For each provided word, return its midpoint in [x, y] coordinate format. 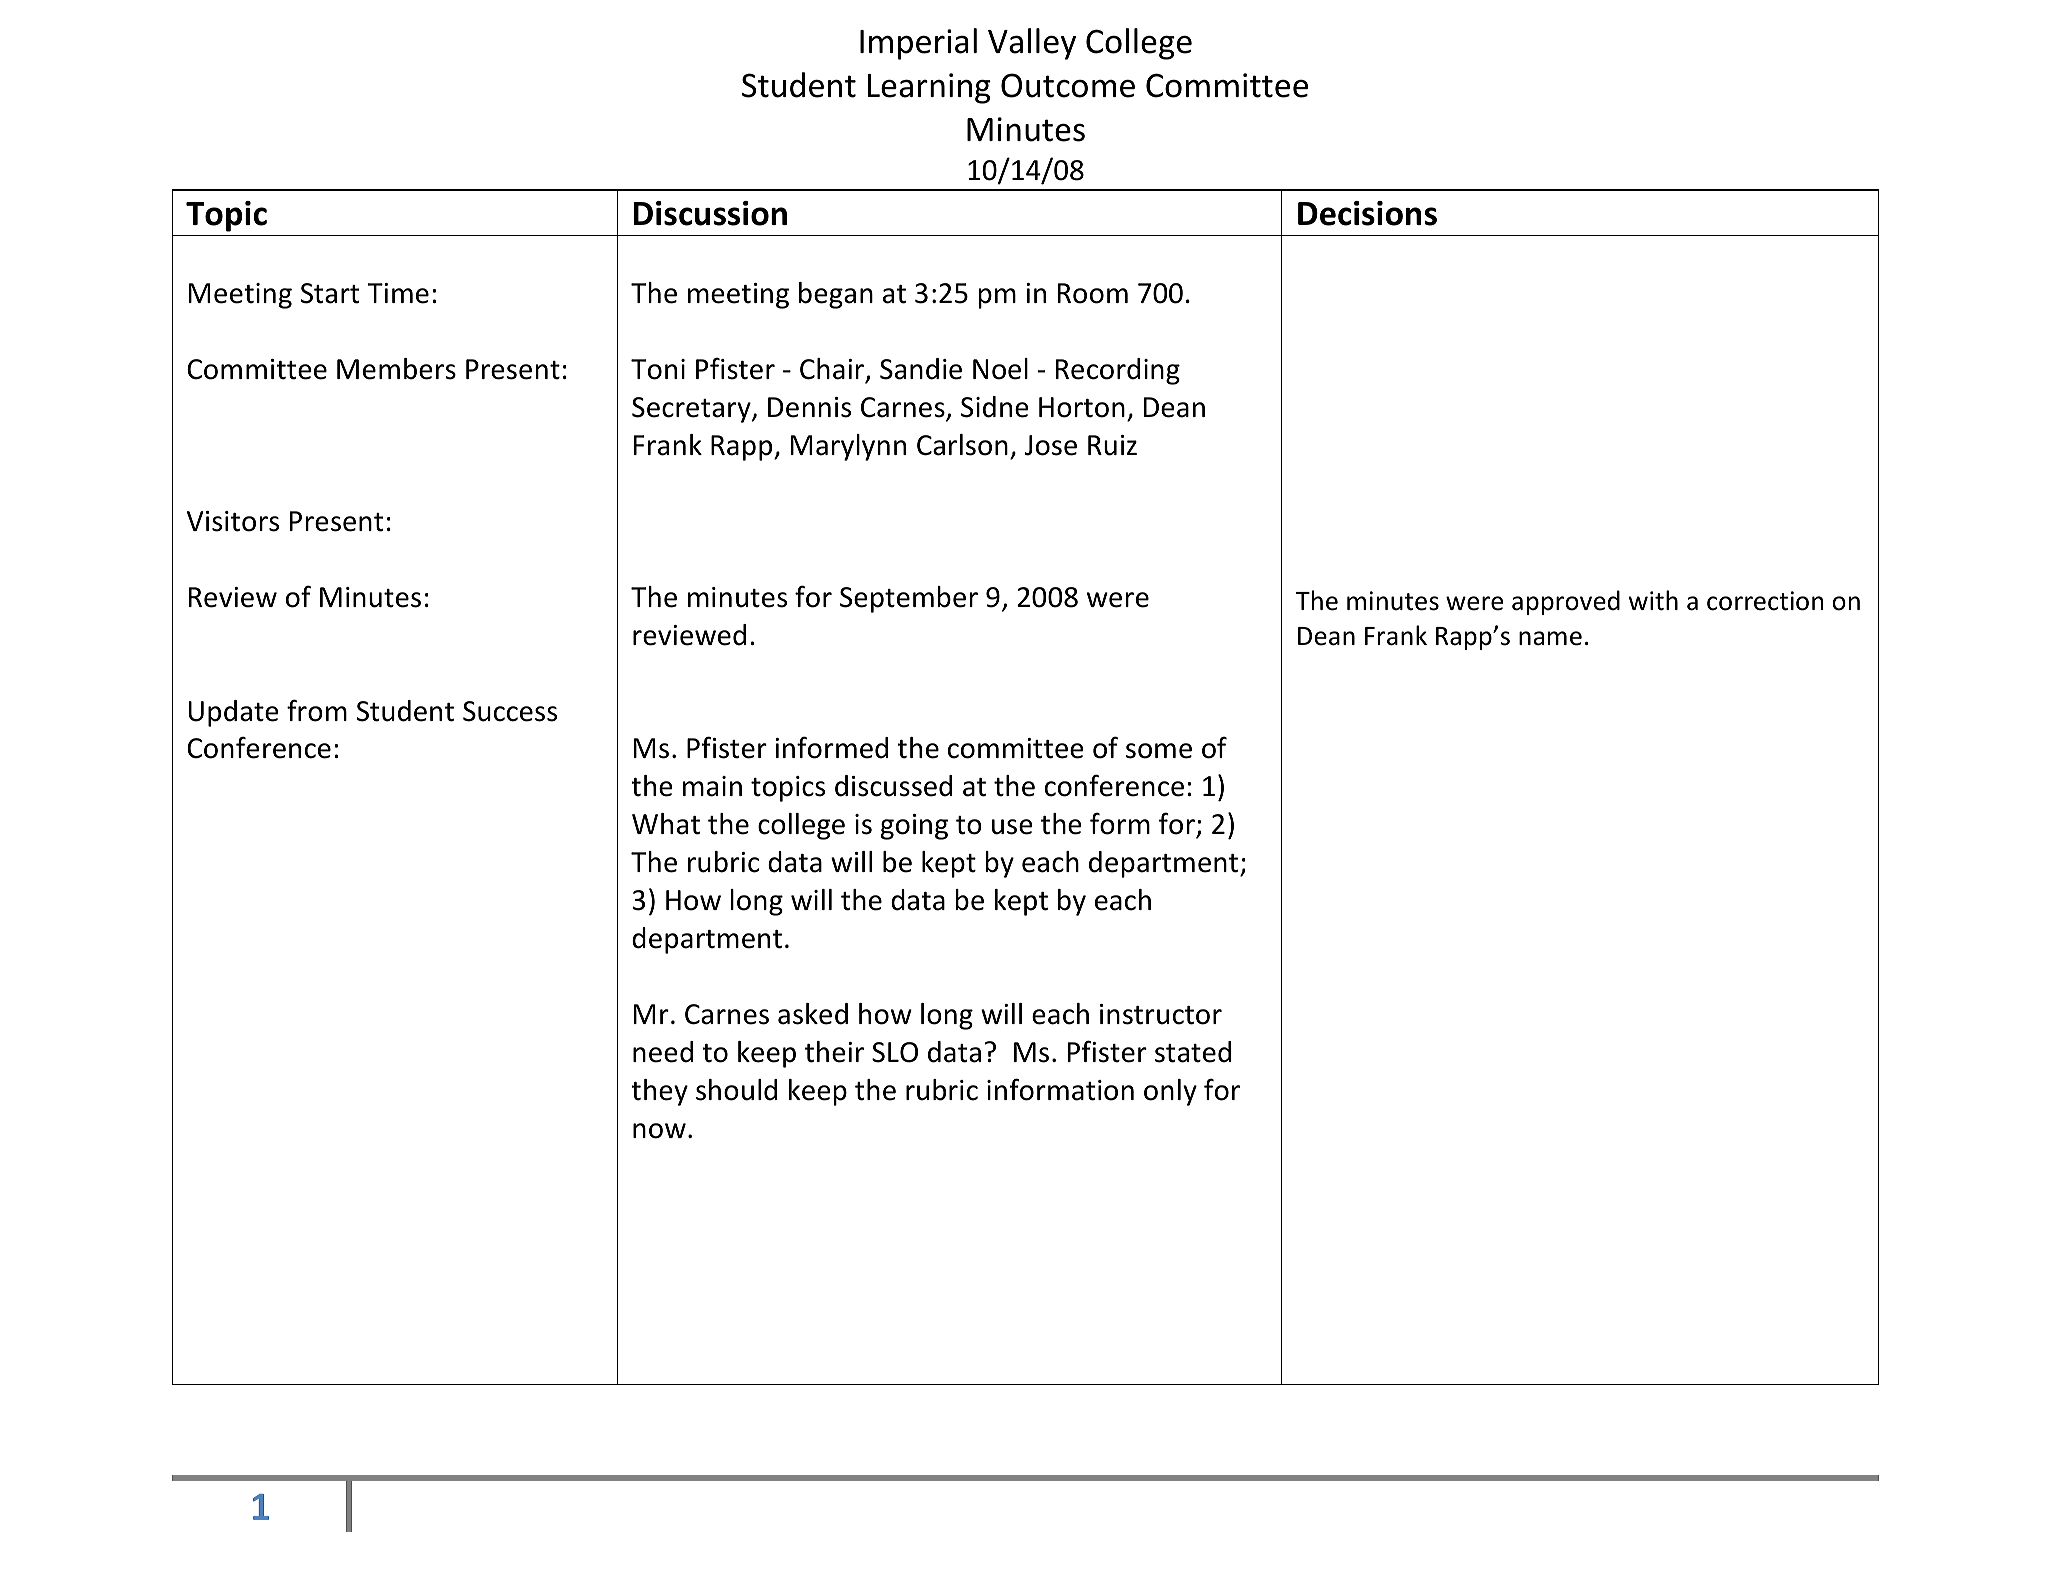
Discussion [710, 213]
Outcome [1068, 85]
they [659, 1092]
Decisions [1367, 213]
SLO [895, 1052]
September [909, 599]
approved [1566, 602]
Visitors [233, 521]
